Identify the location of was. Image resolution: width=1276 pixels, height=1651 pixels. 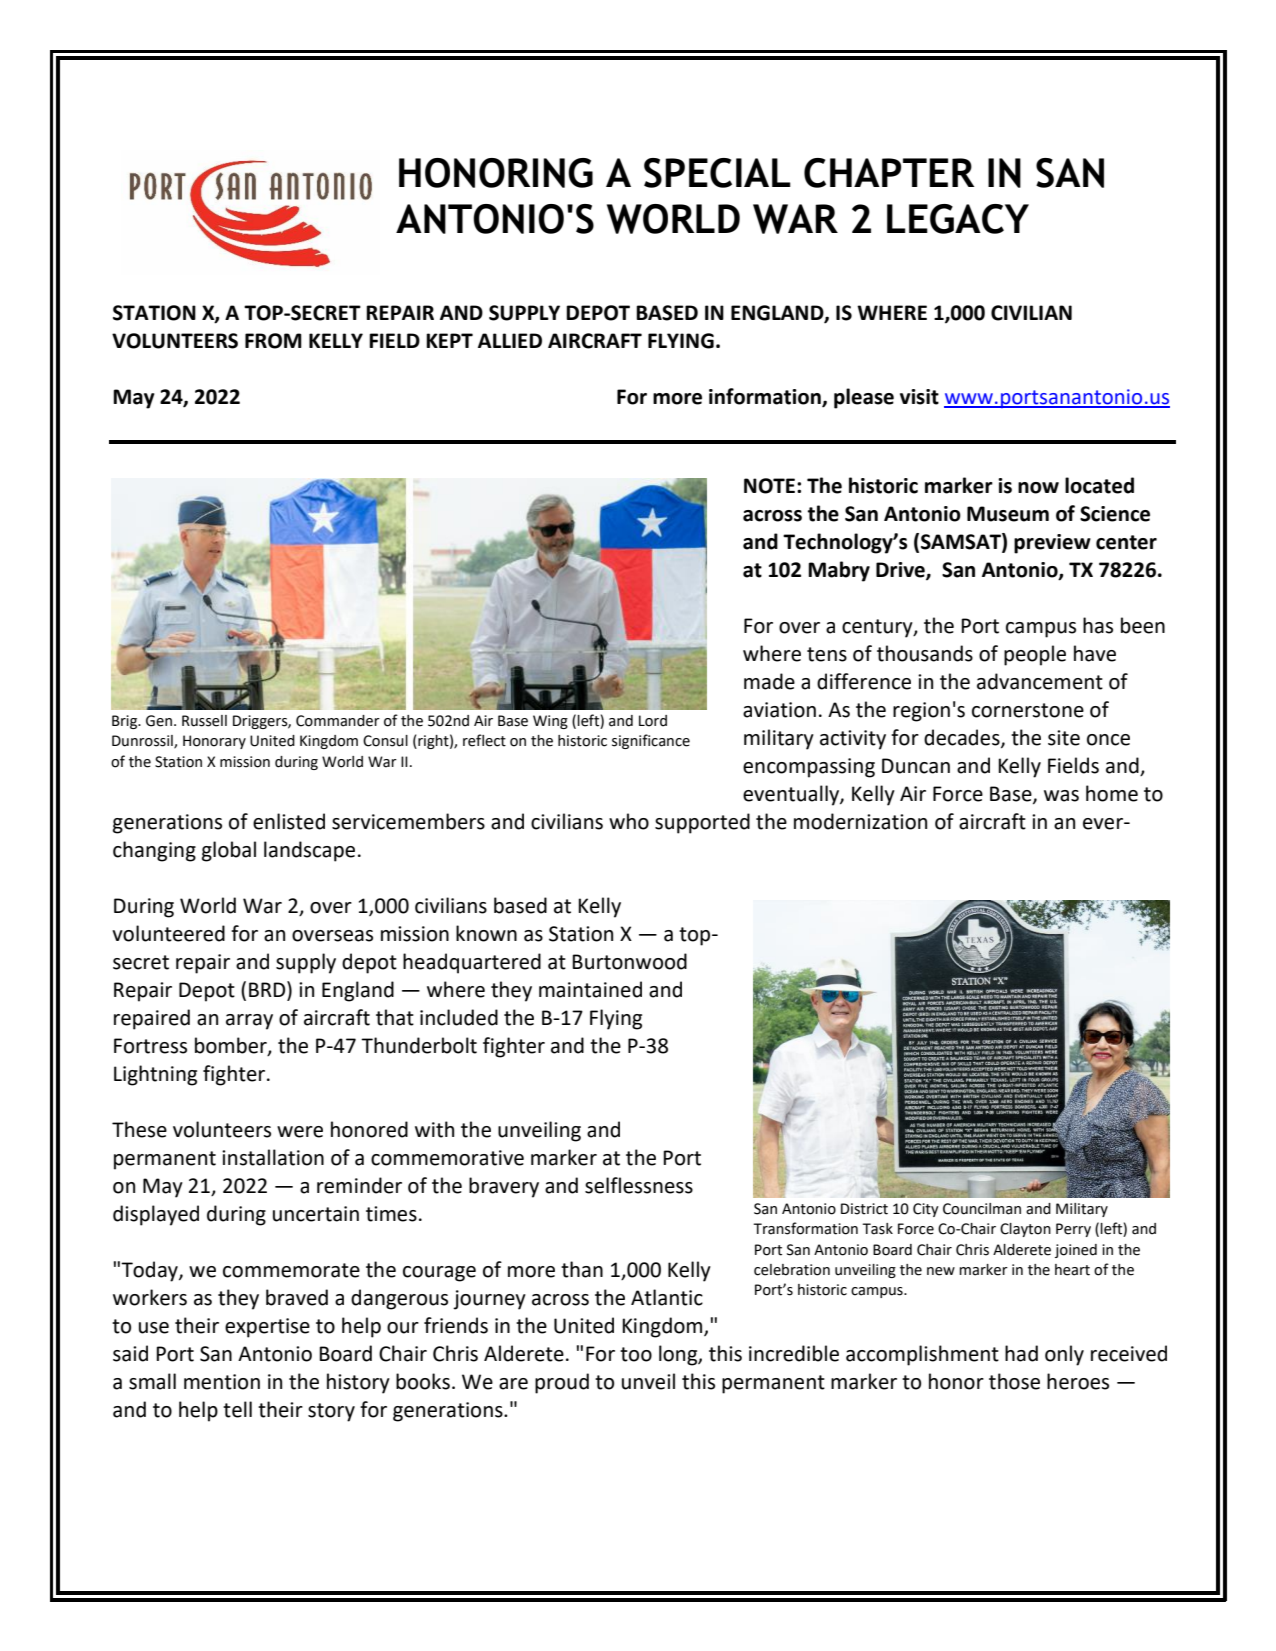
(1061, 796).
